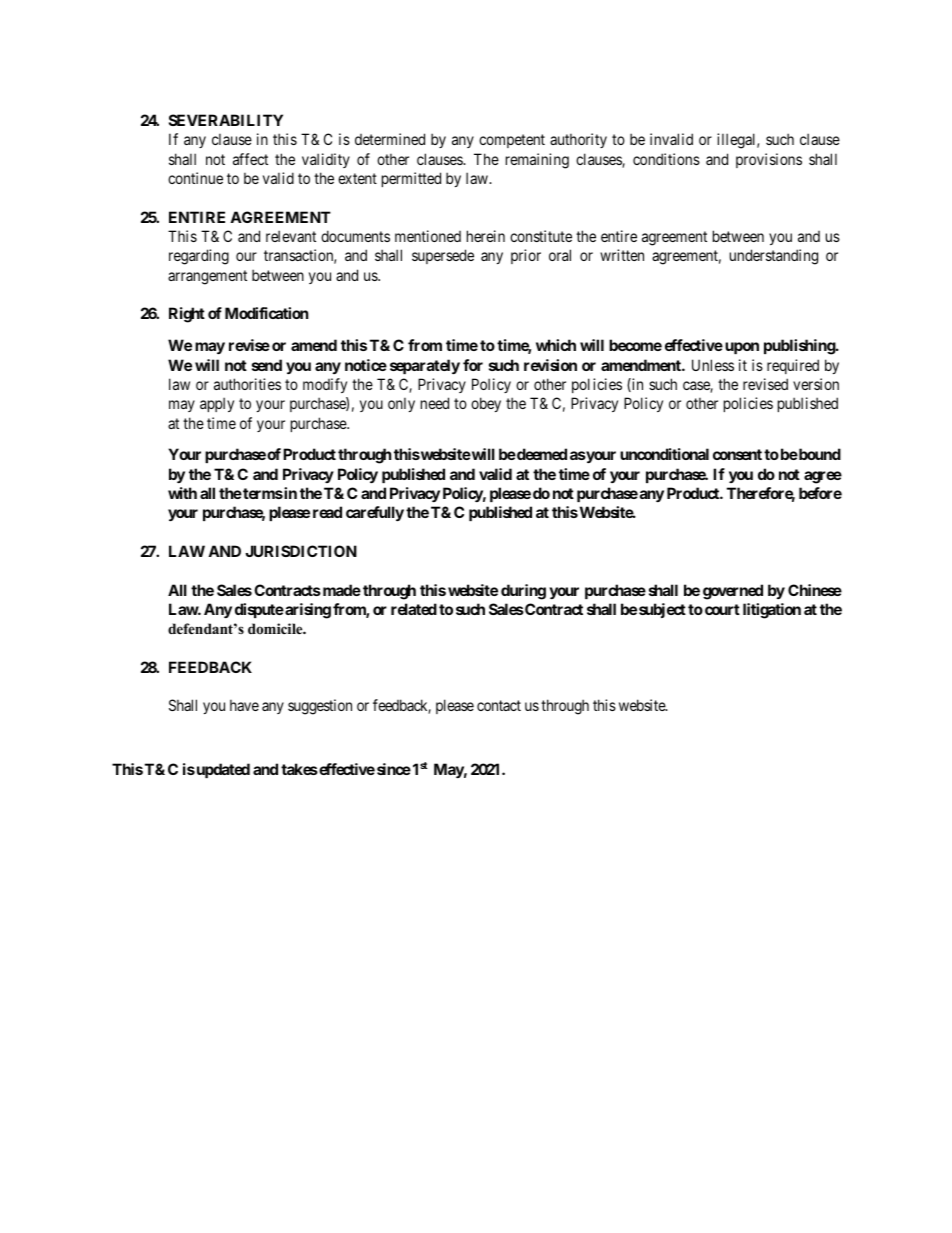 This screenshot has height=1233, width=952. I want to click on takes, so click(299, 769).
